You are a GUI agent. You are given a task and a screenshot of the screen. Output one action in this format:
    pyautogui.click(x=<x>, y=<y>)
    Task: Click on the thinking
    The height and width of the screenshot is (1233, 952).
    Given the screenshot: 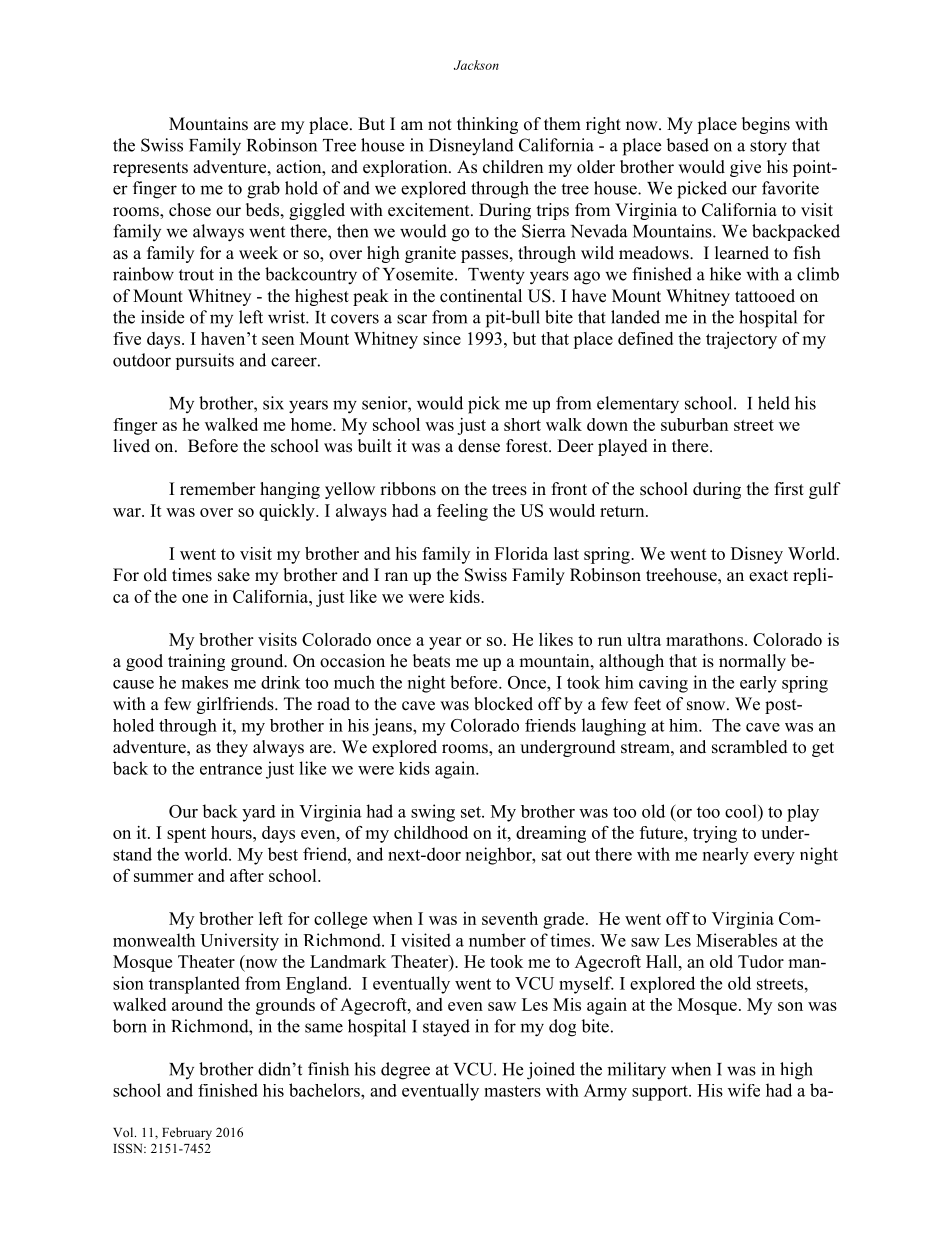 What is the action you would take?
    pyautogui.click(x=487, y=125)
